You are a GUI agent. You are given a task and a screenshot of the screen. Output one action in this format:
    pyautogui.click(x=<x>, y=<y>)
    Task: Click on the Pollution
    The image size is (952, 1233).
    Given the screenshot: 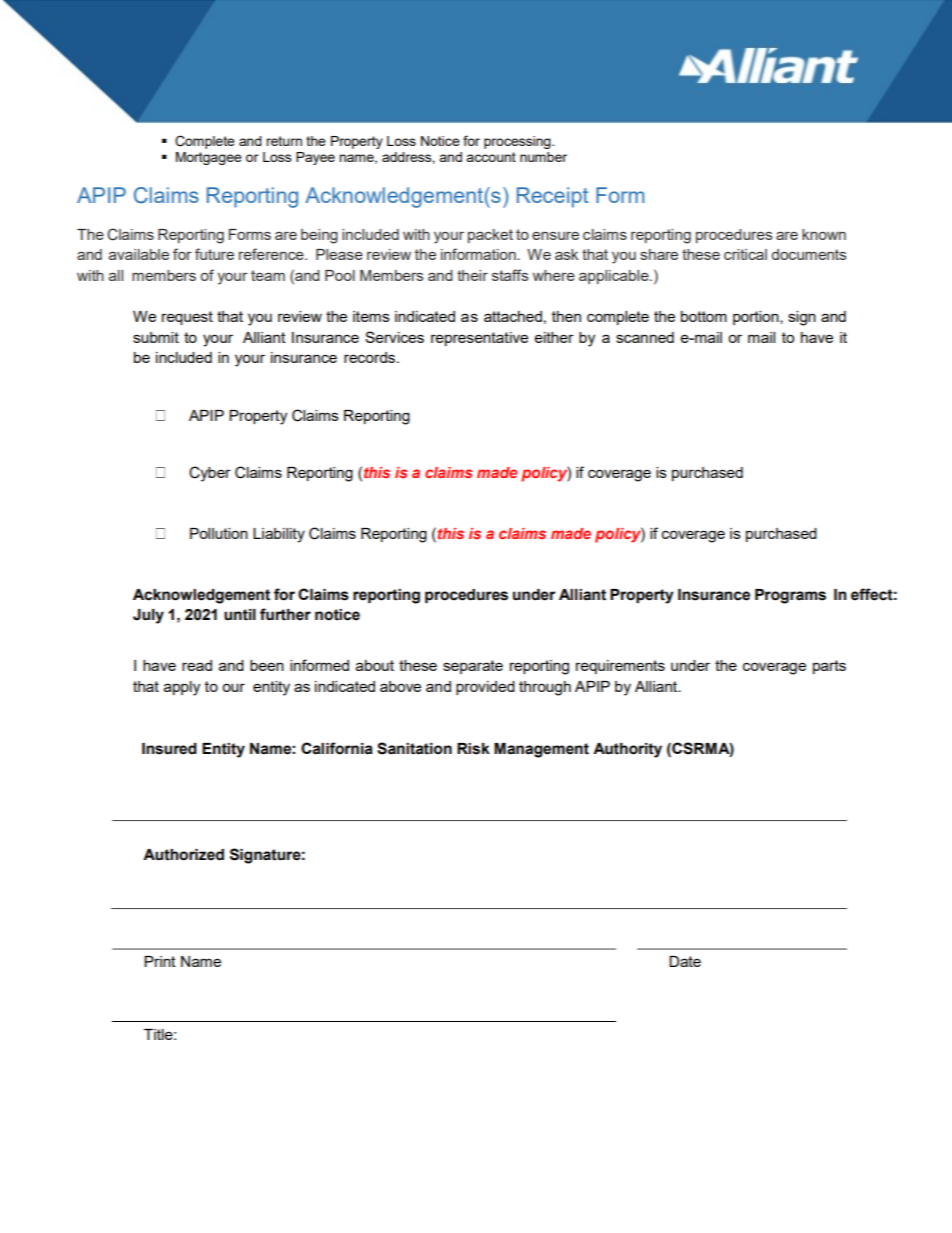 What is the action you would take?
    pyautogui.click(x=219, y=533)
